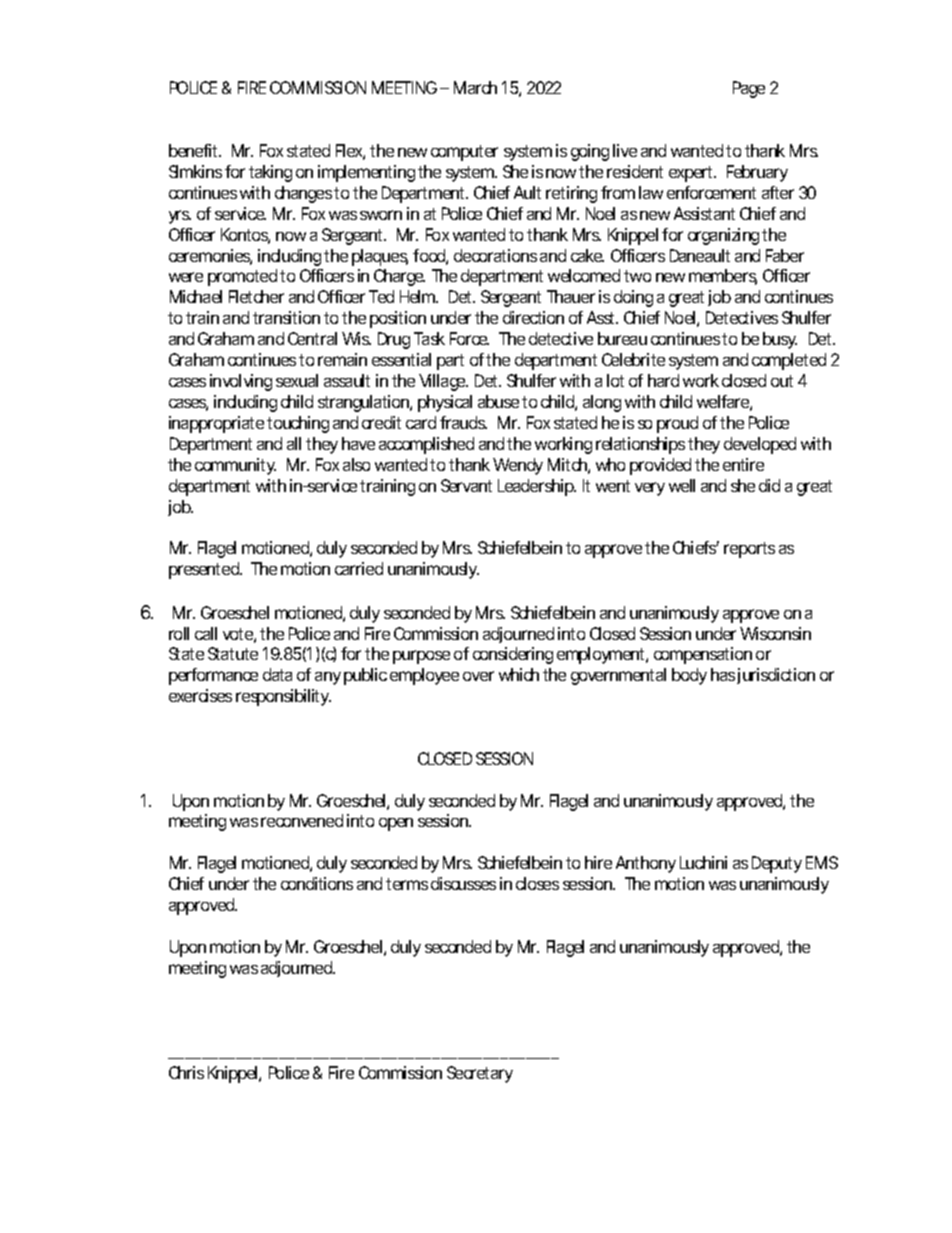 The image size is (952, 1233). Describe the element at coordinates (749, 550) in the page. I see `reports` at that location.
